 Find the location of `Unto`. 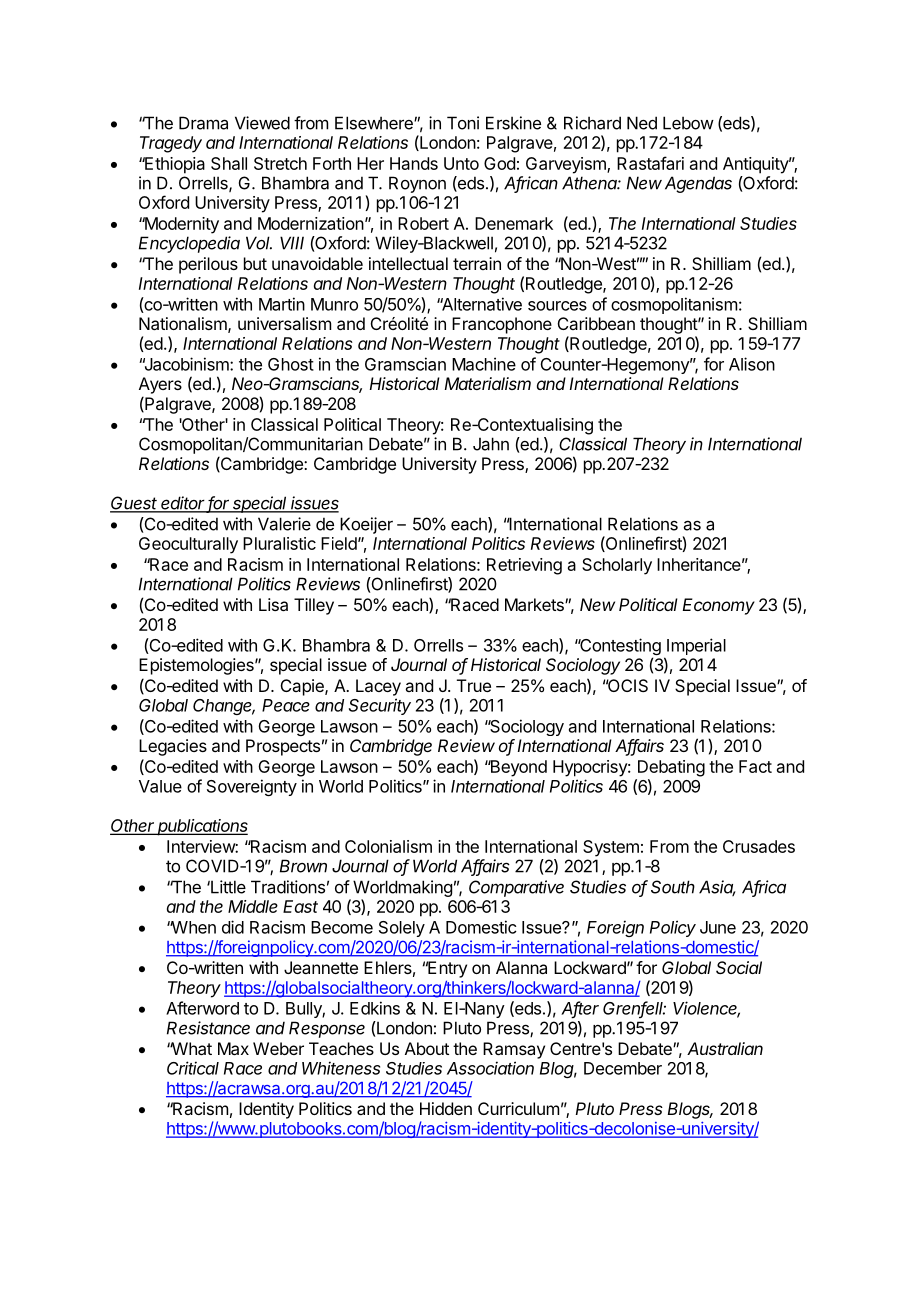

Unto is located at coordinates (461, 163).
